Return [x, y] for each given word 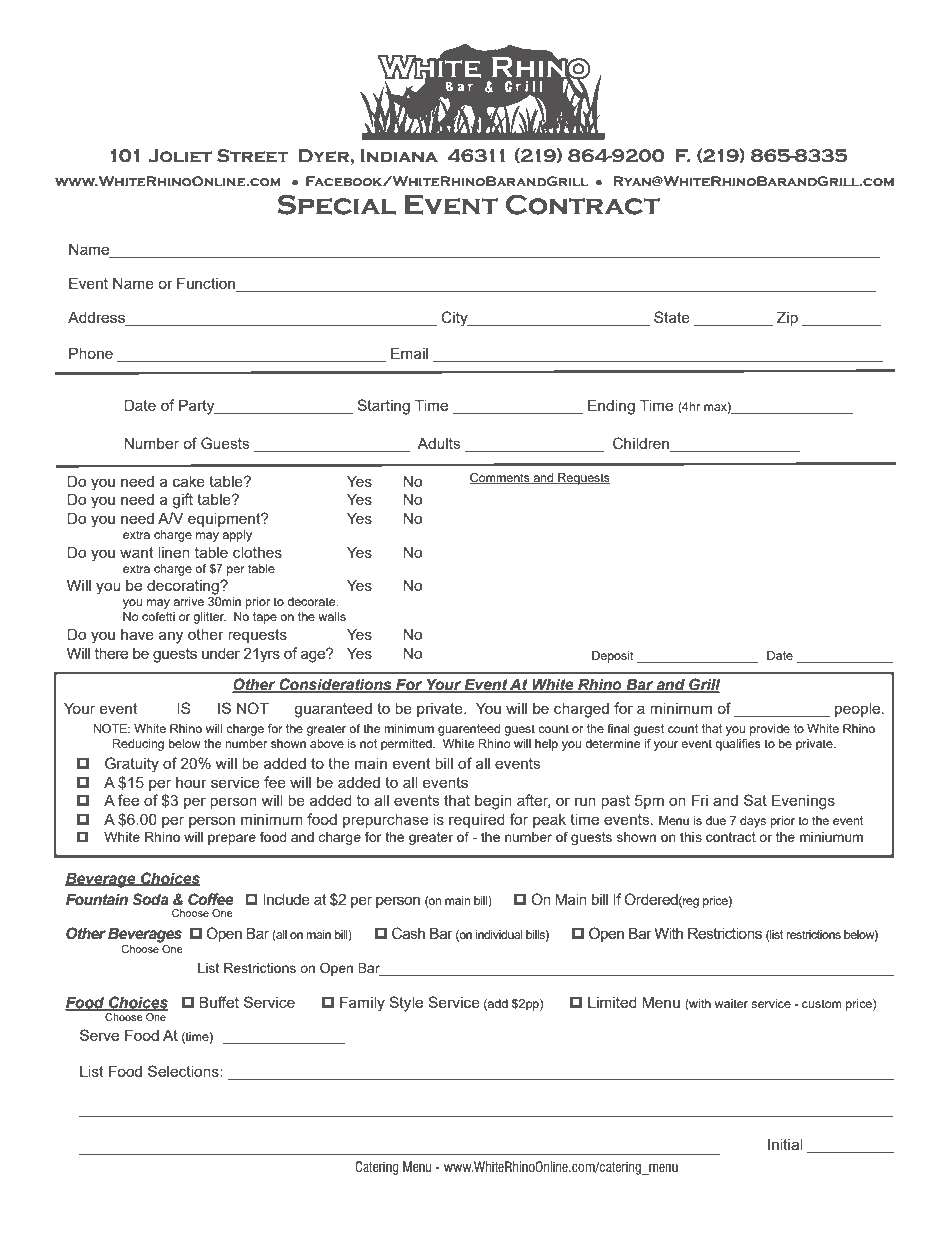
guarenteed [469, 730]
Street [253, 156]
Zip [787, 318]
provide [770, 730]
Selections [184, 1071]
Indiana [399, 155]
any [171, 637]
